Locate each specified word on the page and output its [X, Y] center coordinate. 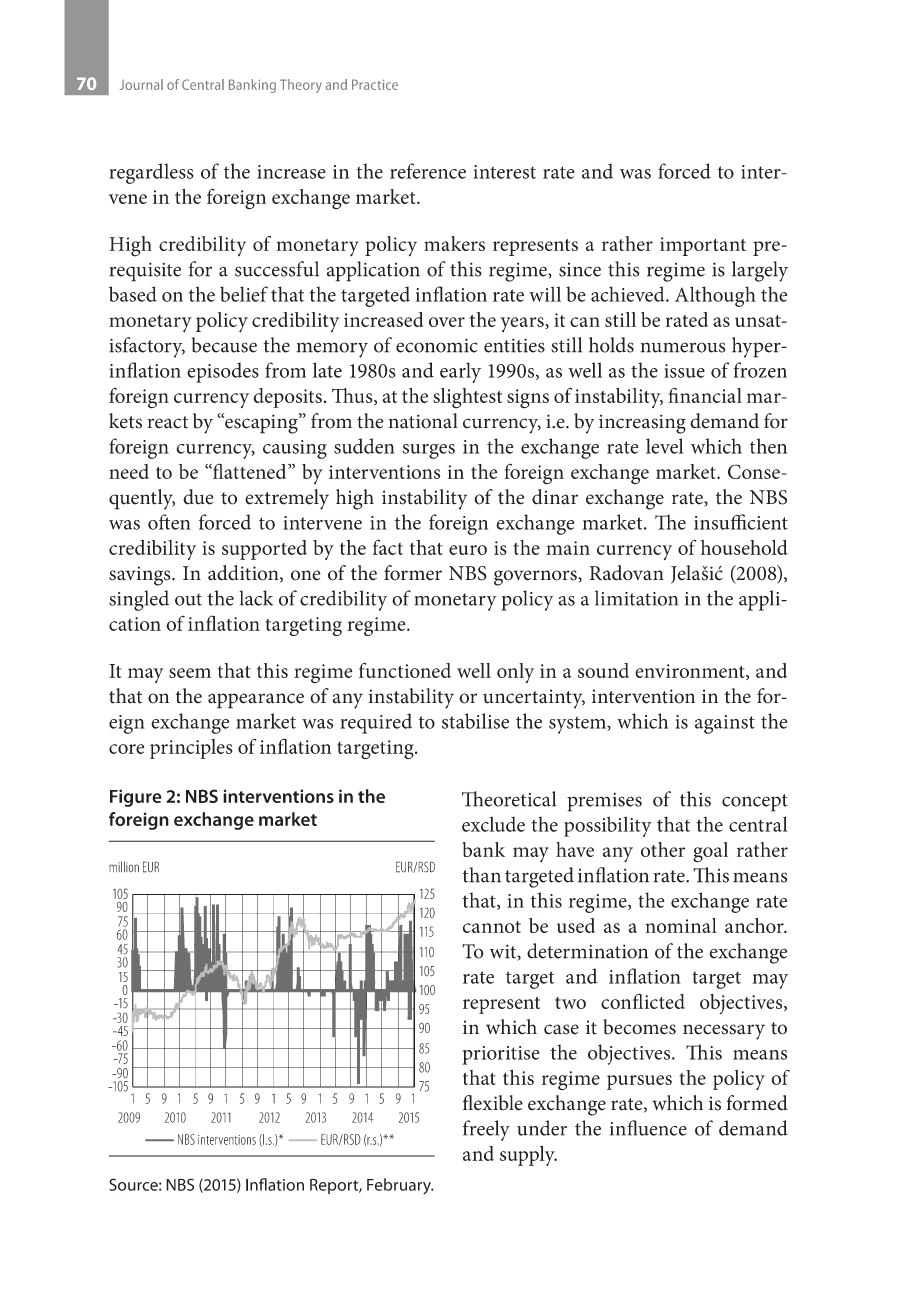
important [703, 246]
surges [429, 451]
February [400, 1186]
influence [648, 1128]
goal [710, 852]
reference [428, 171]
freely [486, 1130]
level [665, 446]
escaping [261, 423]
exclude [493, 824]
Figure [136, 798]
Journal [141, 84]
